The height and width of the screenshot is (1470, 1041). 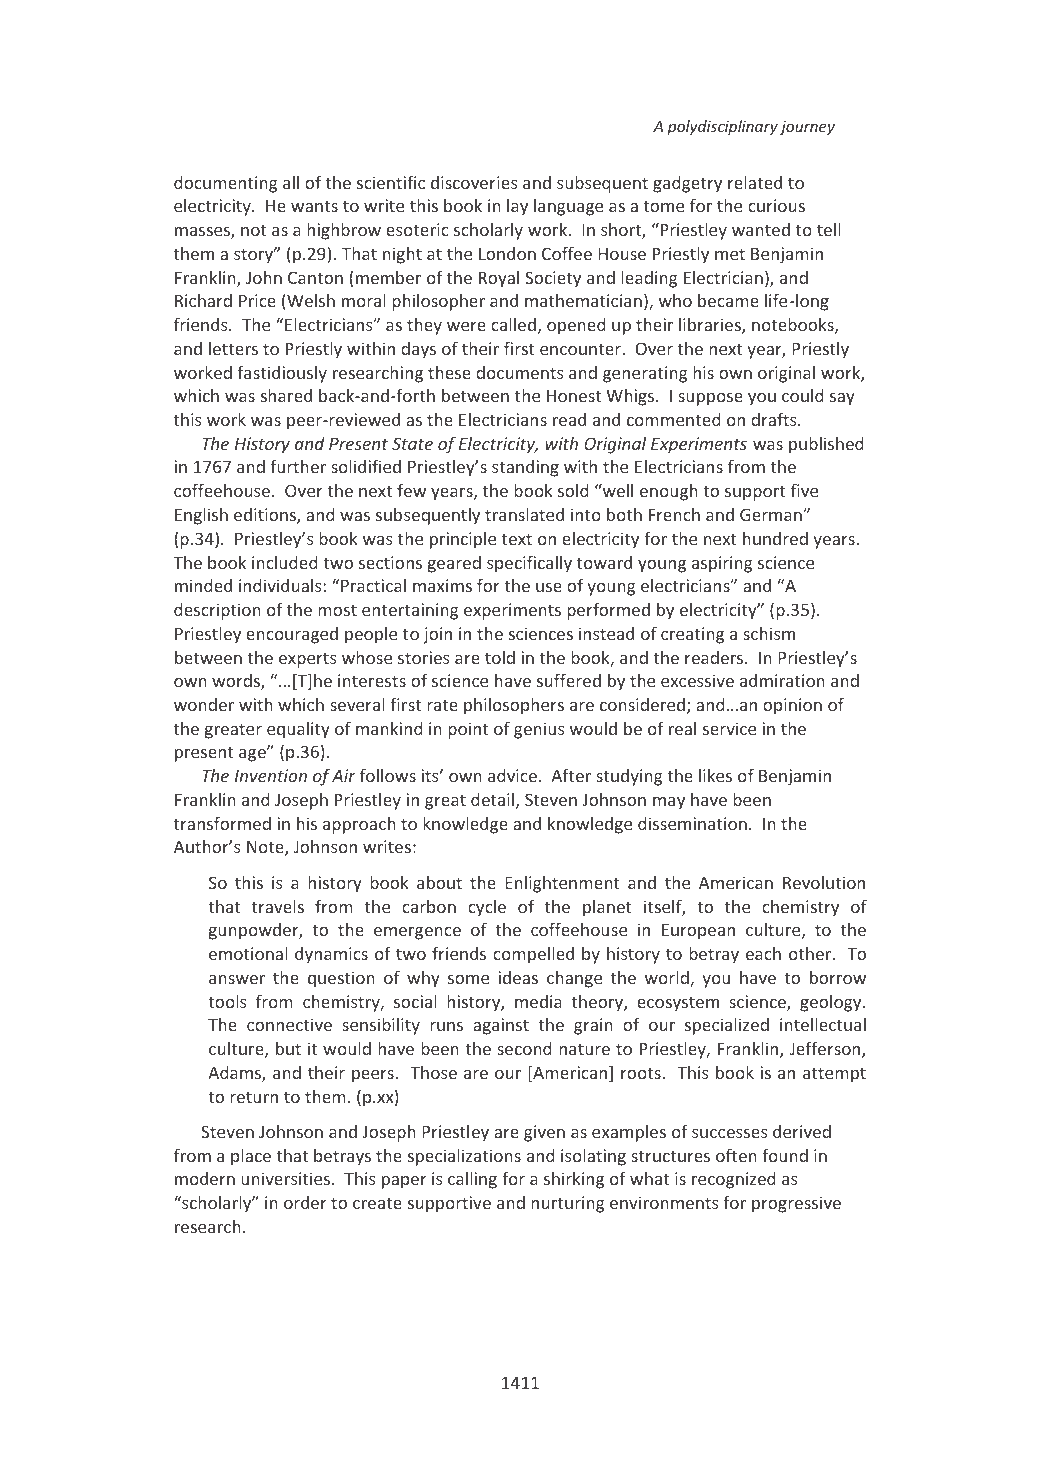 What do you see at coordinates (298, 466) in the screenshot?
I see `further` at bounding box center [298, 466].
